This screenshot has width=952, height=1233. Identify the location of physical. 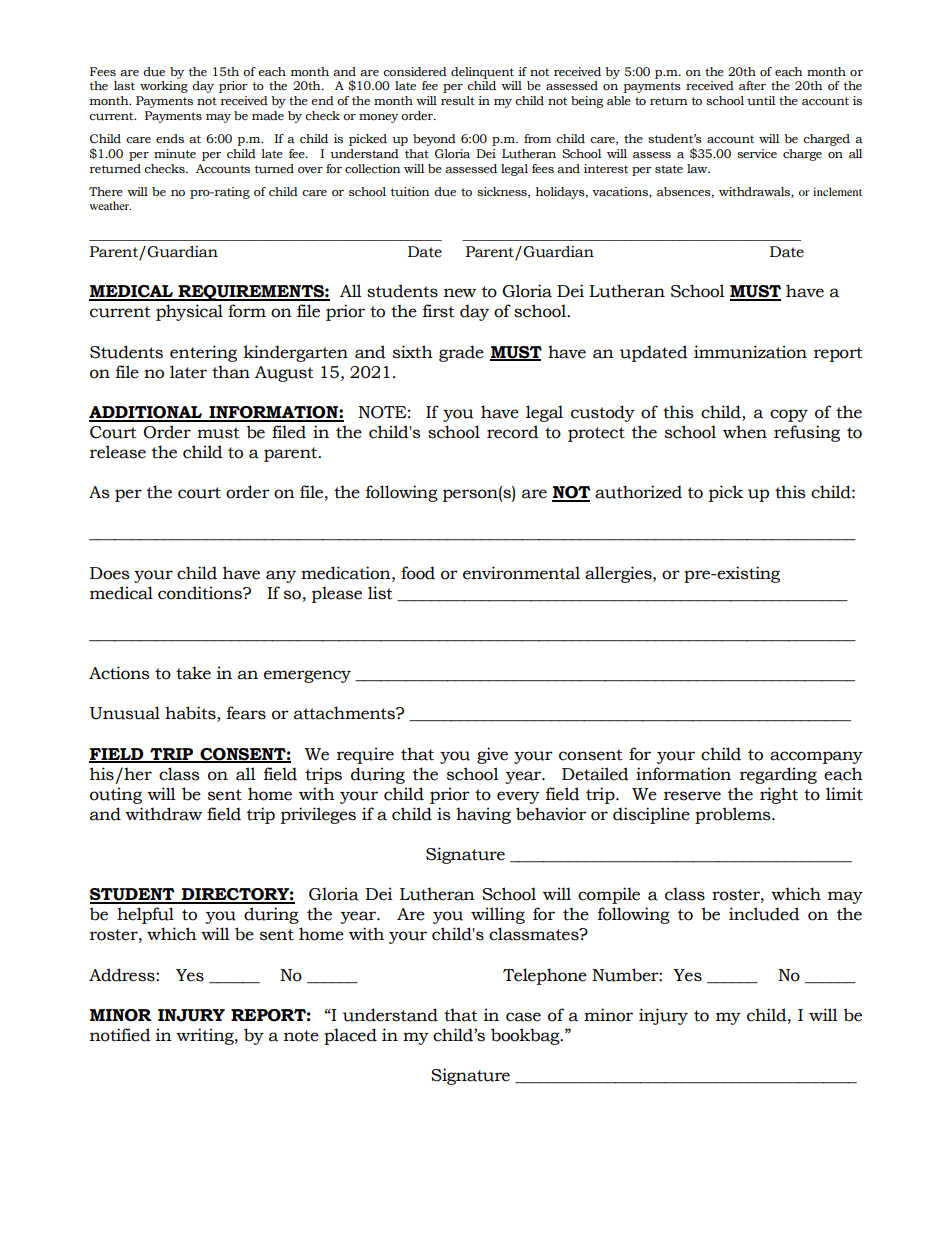
(189, 312).
